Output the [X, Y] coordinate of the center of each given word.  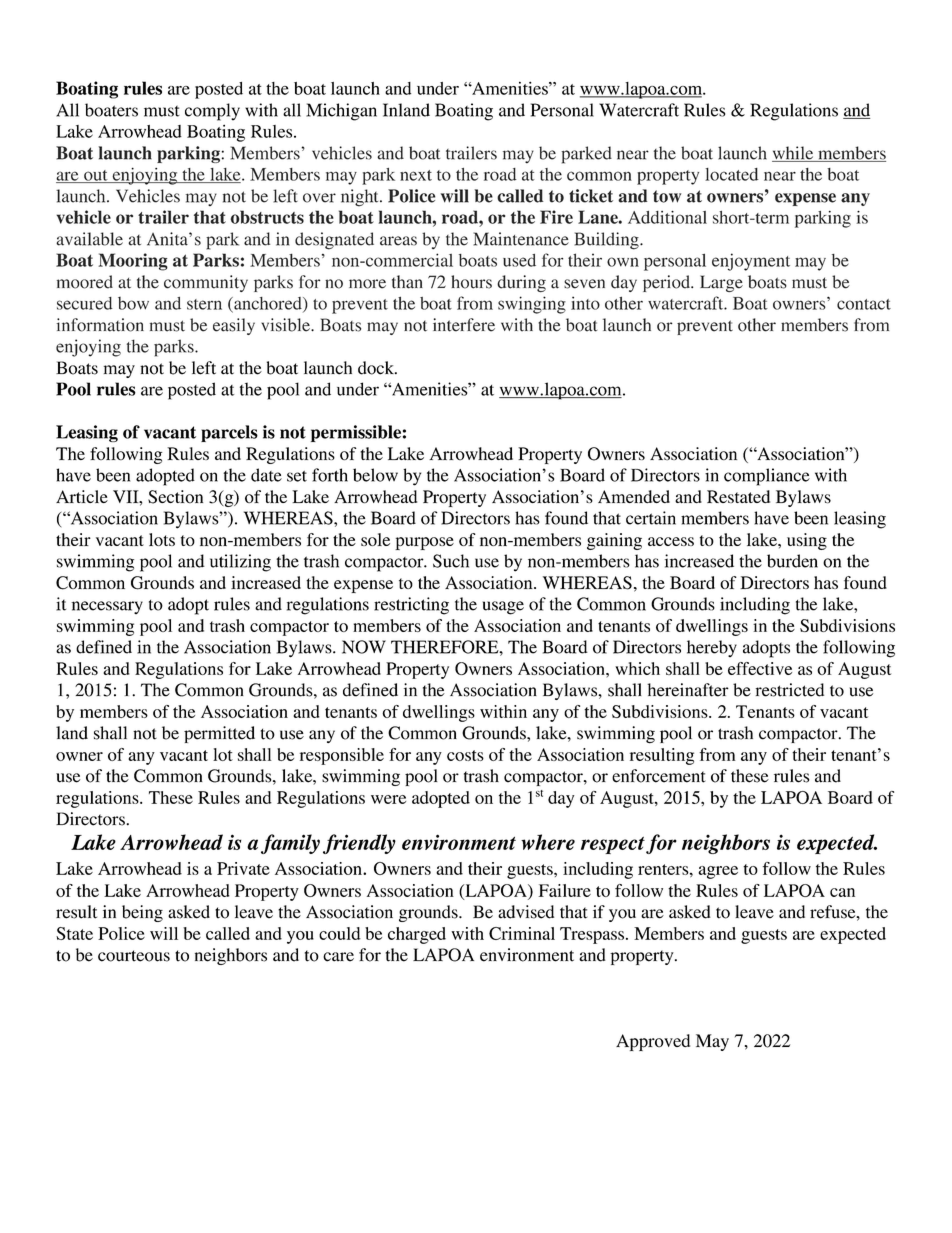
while [794, 154]
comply [212, 112]
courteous [134, 956]
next [416, 175]
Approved [653, 1042]
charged [417, 935]
